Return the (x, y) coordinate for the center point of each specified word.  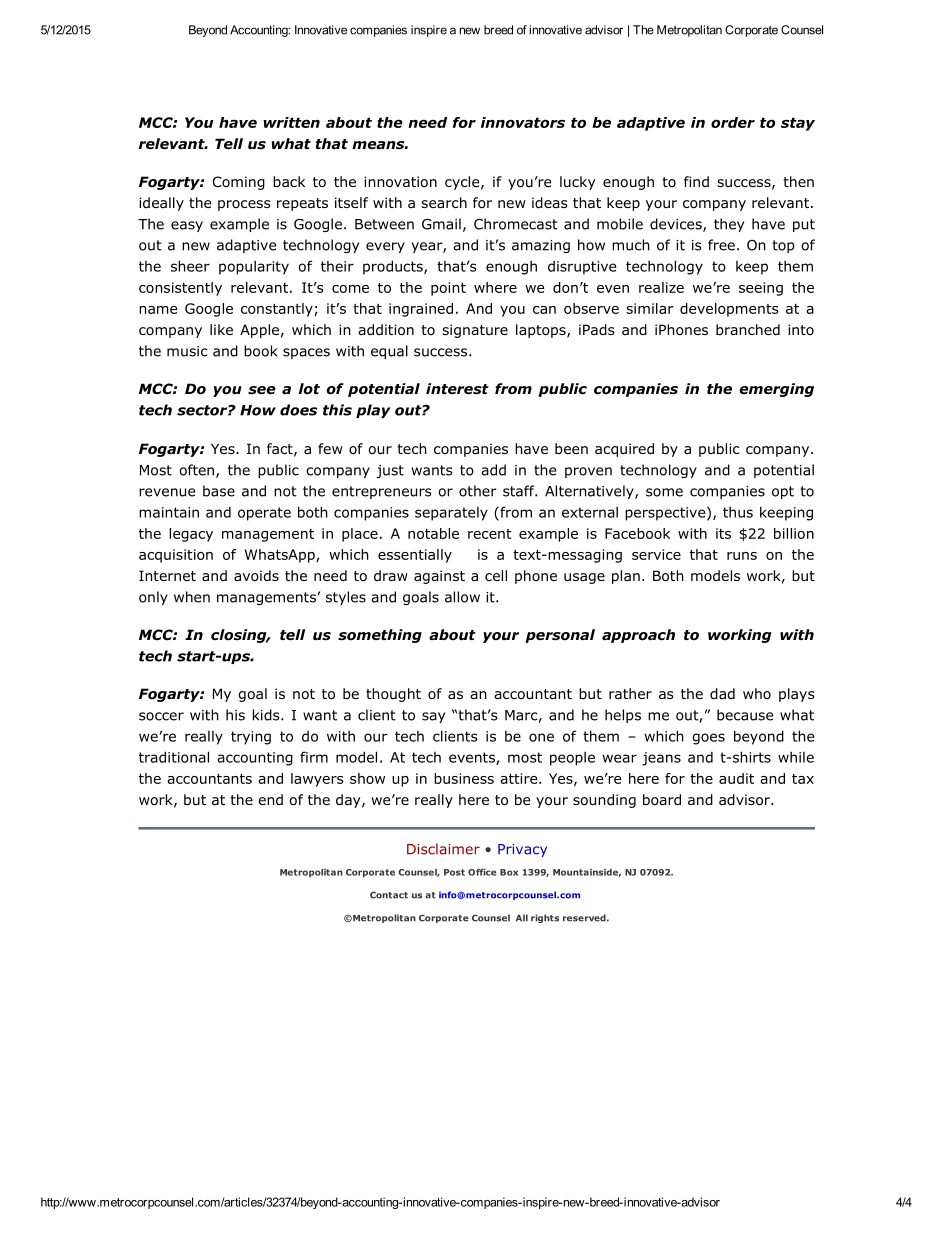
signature (475, 331)
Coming (239, 183)
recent (490, 534)
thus (738, 512)
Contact (389, 895)
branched (748, 329)
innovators (523, 122)
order (733, 122)
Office (482, 872)
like (221, 329)
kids (267, 715)
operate (264, 514)
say (433, 717)
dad (722, 694)
